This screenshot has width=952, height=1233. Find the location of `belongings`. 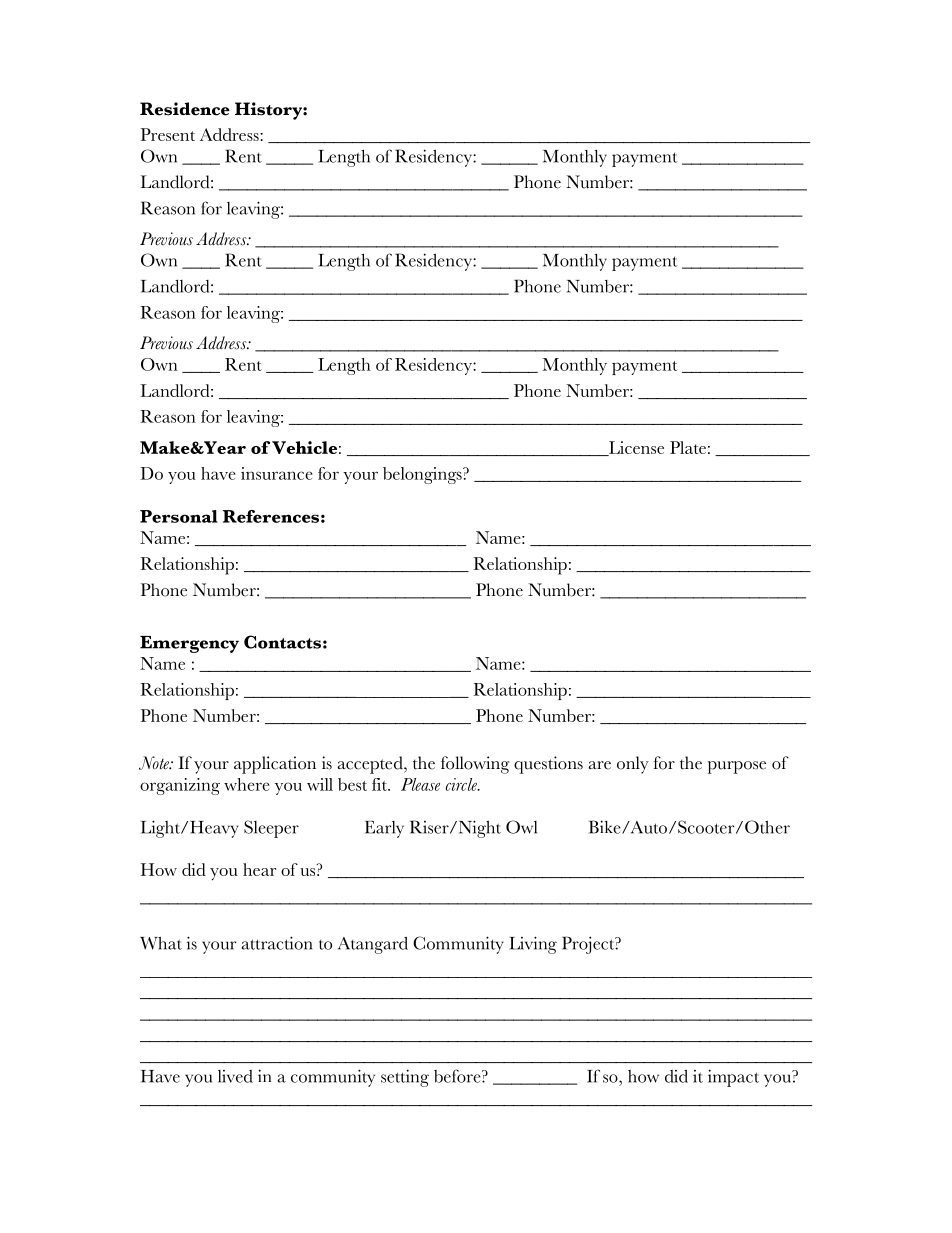

belongings is located at coordinates (423, 475).
